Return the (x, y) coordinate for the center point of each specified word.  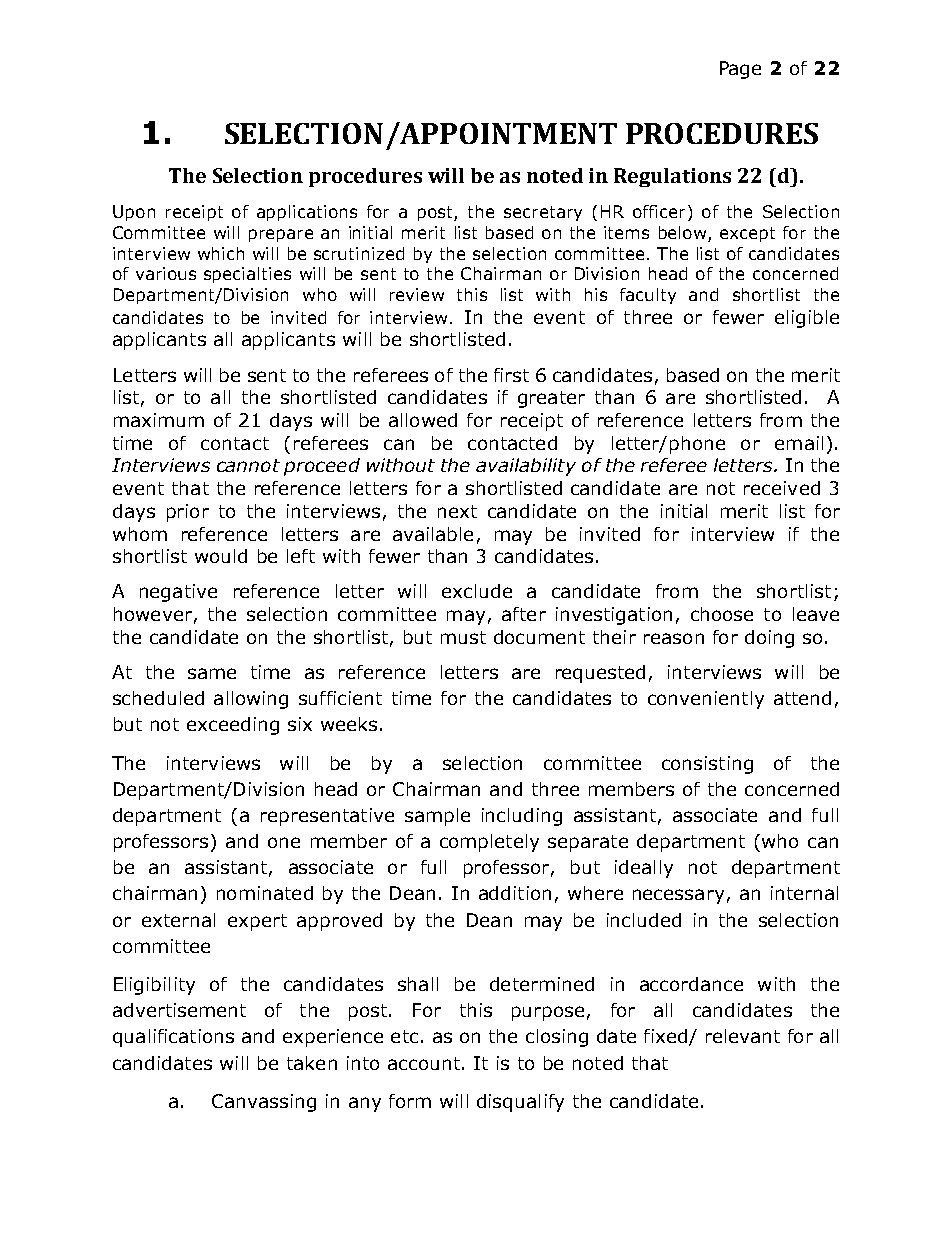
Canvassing (264, 1103)
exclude (477, 591)
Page (740, 70)
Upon (134, 213)
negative (178, 593)
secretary (543, 213)
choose (722, 614)
